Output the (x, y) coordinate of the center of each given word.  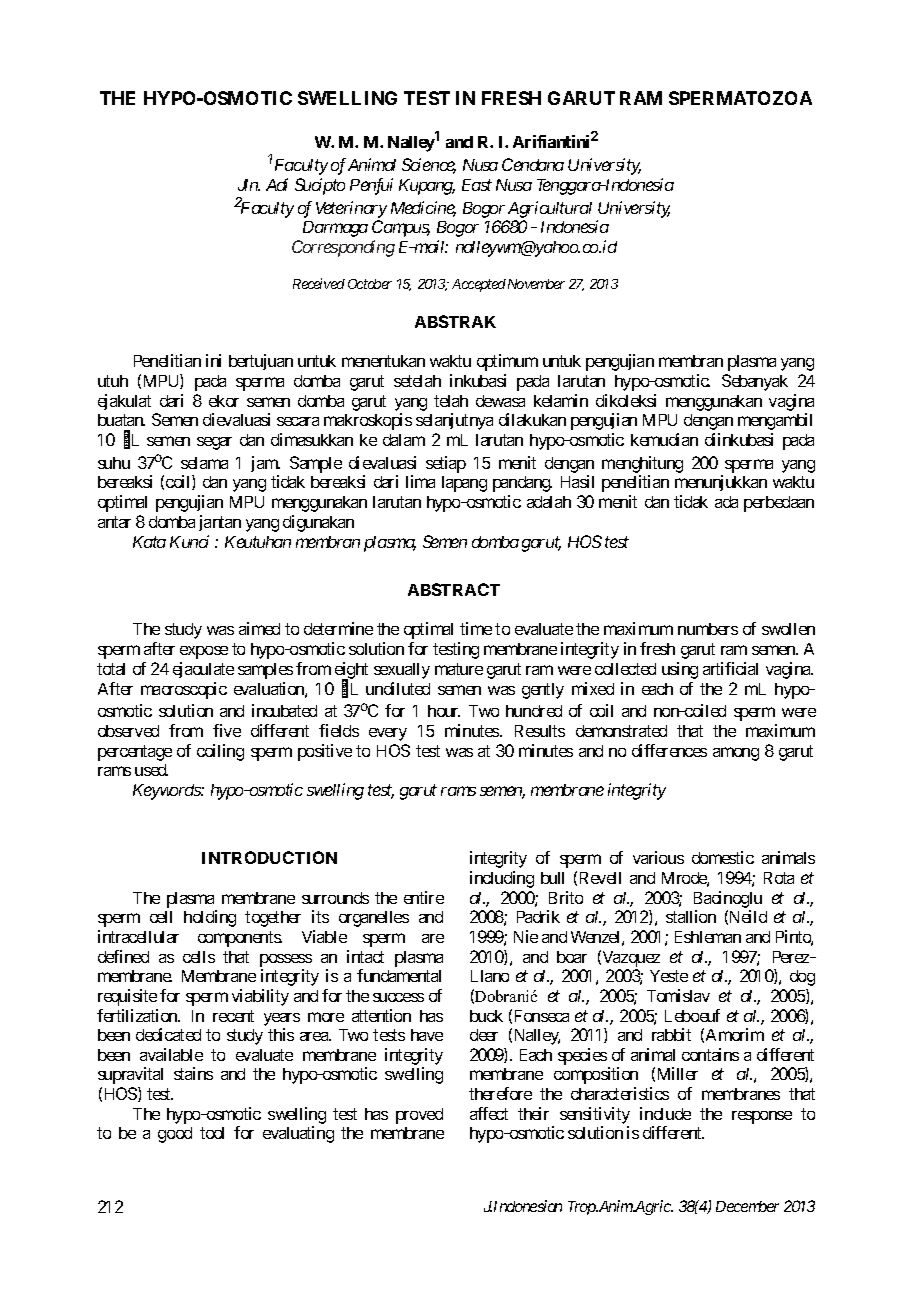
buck (486, 1016)
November (536, 284)
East (477, 185)
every (388, 734)
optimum (507, 362)
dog (802, 978)
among (736, 754)
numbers (708, 629)
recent (233, 1016)
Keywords (167, 792)
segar (214, 443)
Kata (149, 542)
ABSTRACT (454, 589)
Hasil (577, 481)
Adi (277, 184)
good (175, 1135)
